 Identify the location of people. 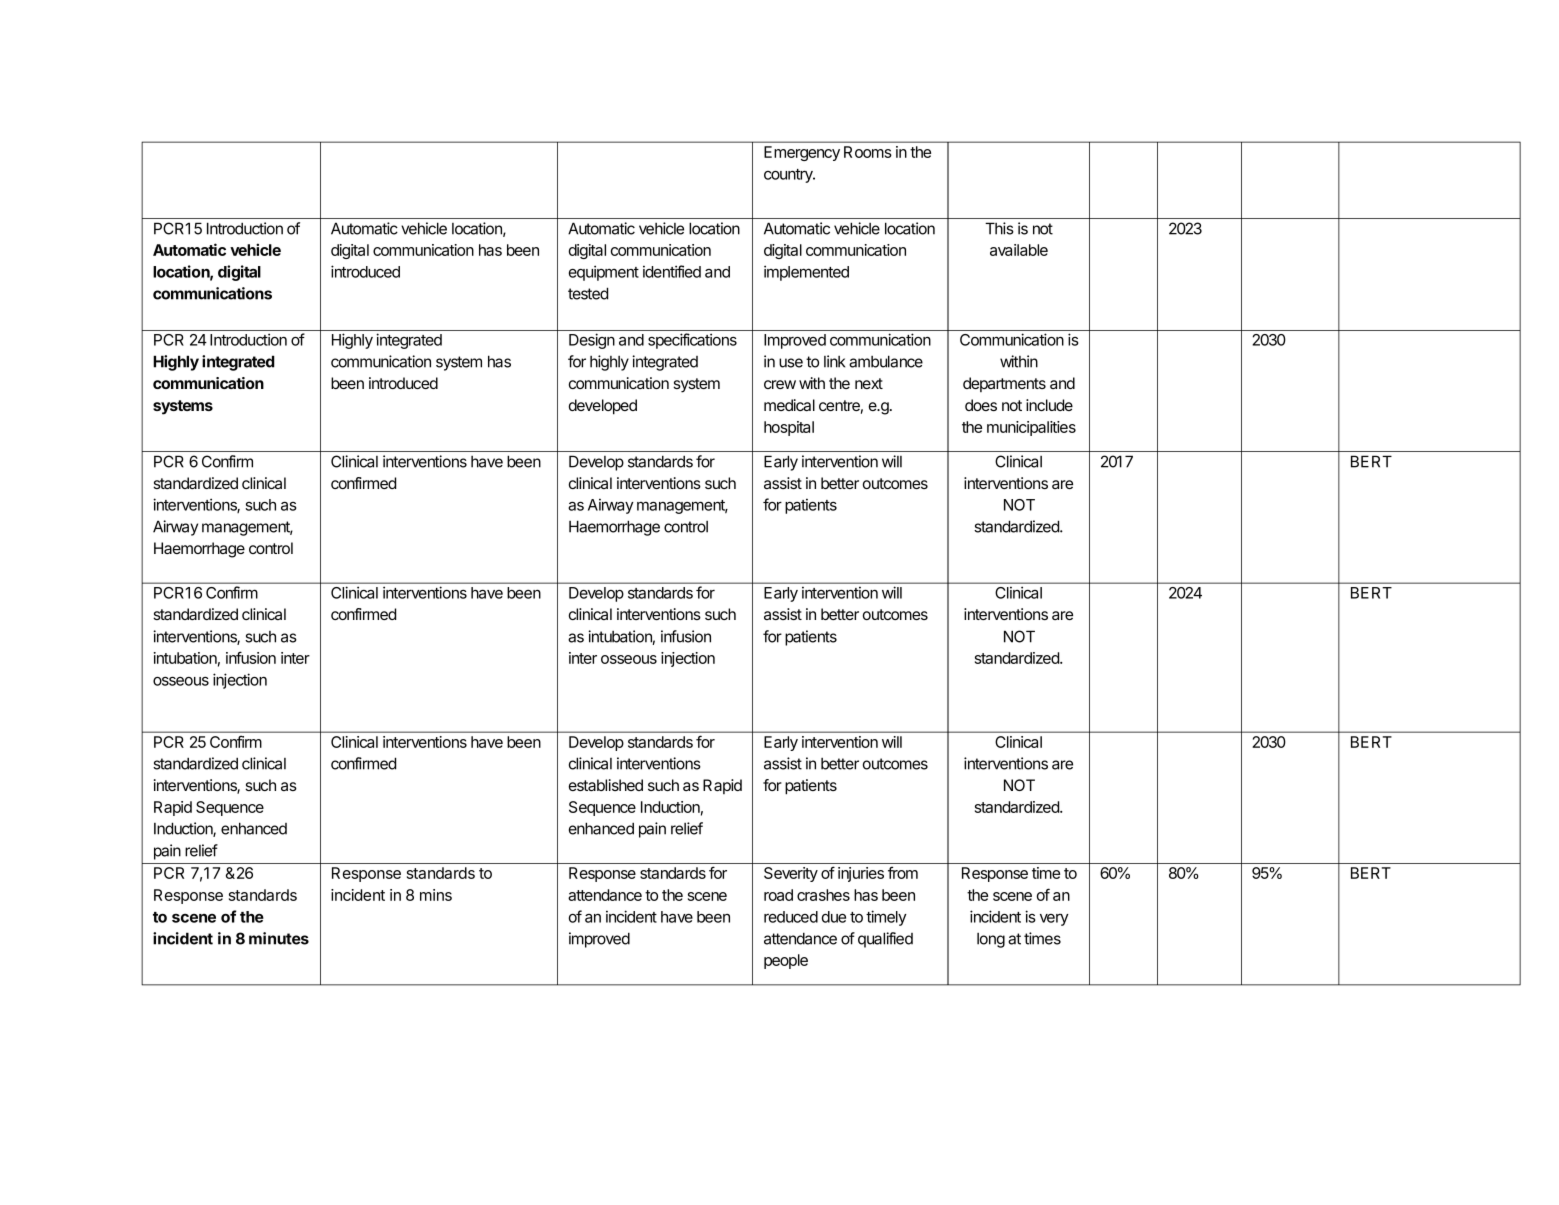
(786, 961).
